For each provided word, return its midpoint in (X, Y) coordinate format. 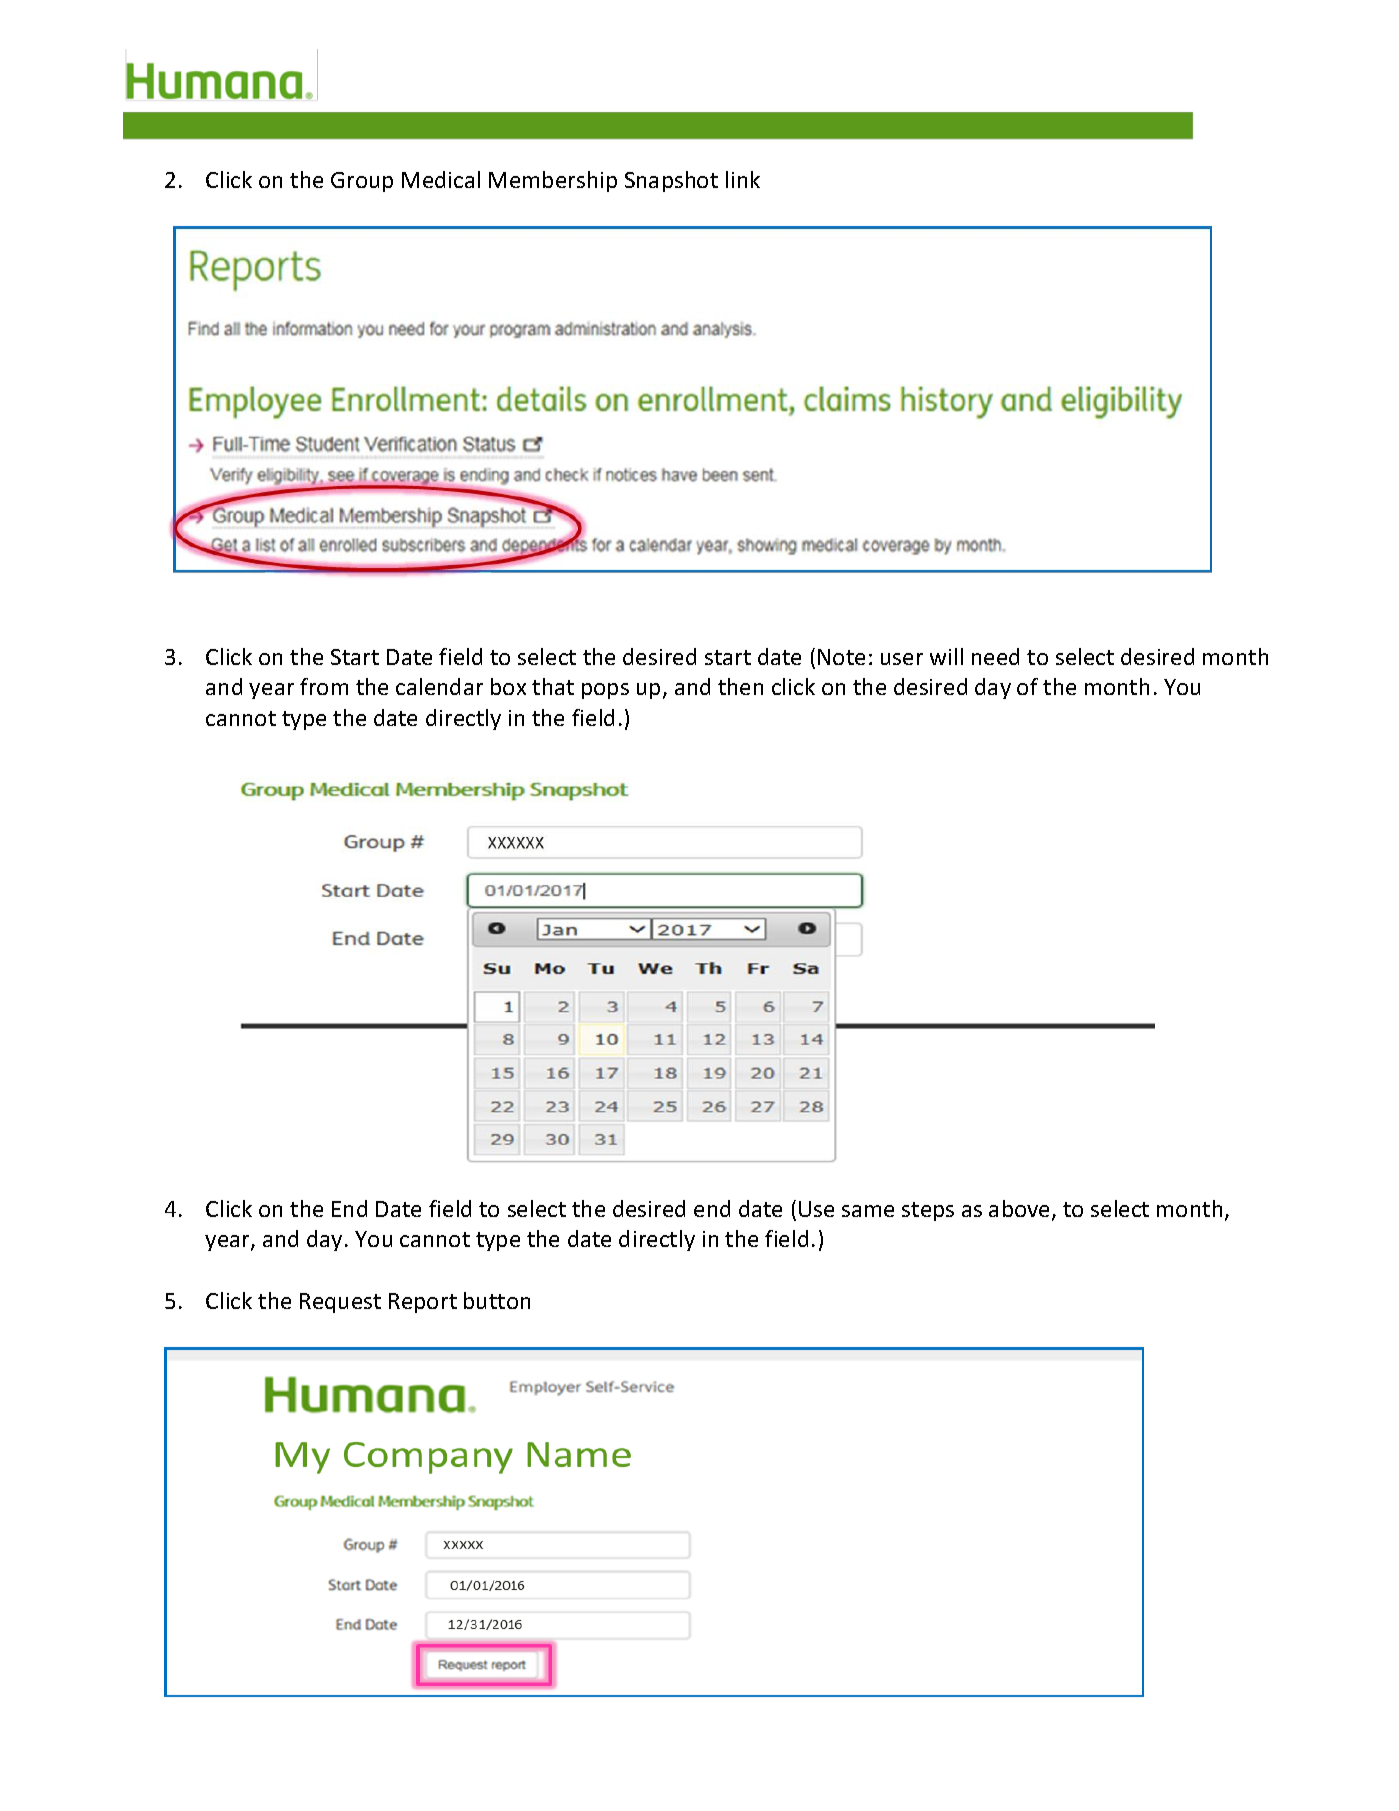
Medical (441, 179)
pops (605, 691)
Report (423, 1303)
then (740, 686)
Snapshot (671, 181)
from (324, 686)
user (902, 659)
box (508, 686)
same (868, 1211)
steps (928, 1211)
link (743, 179)
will (946, 656)
